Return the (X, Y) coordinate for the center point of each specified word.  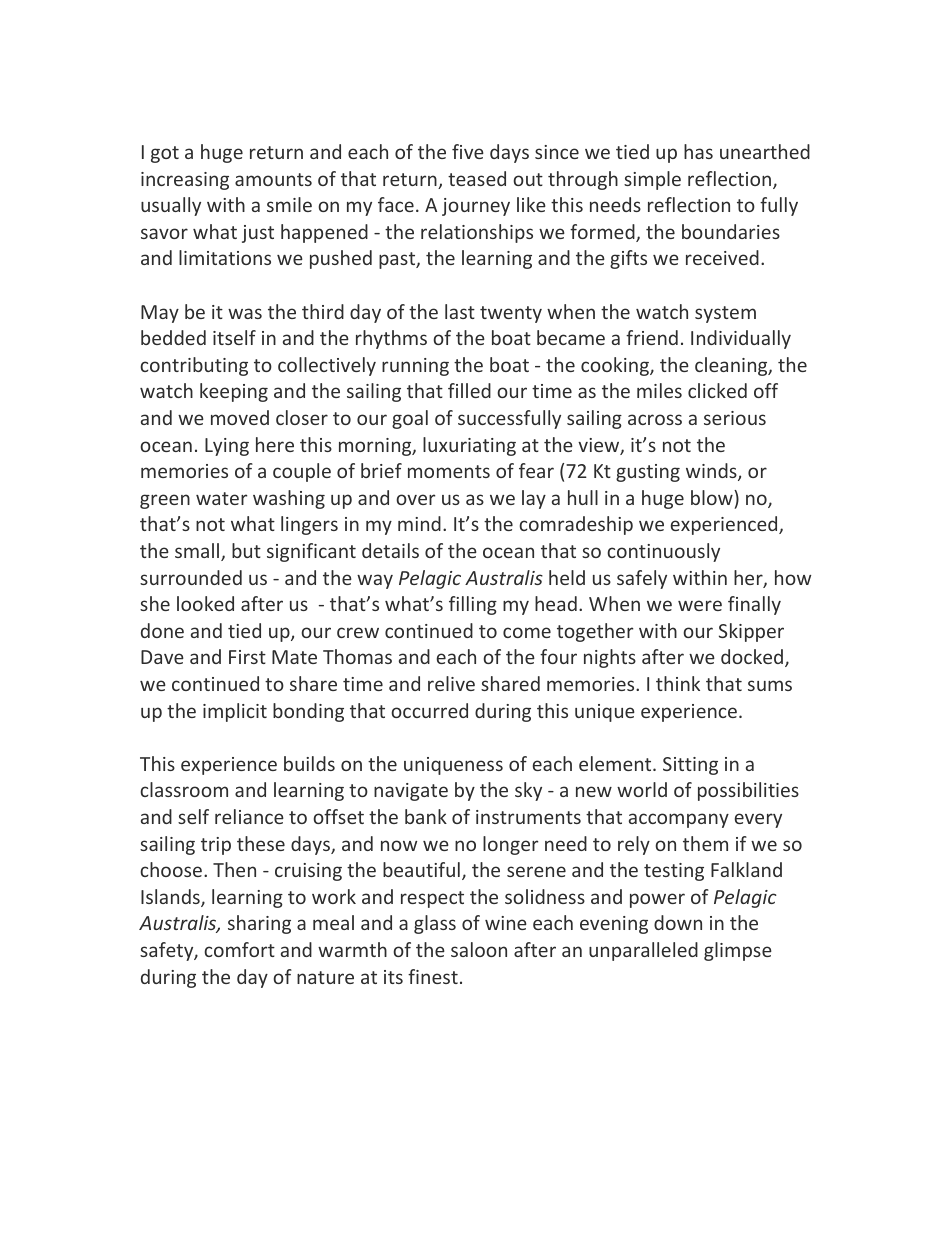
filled (469, 390)
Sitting (690, 766)
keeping (234, 392)
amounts (273, 179)
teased (477, 178)
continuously (663, 552)
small (198, 552)
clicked (717, 390)
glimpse (738, 951)
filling (473, 605)
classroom (184, 789)
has (698, 151)
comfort (239, 949)
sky (528, 791)
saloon (479, 949)
